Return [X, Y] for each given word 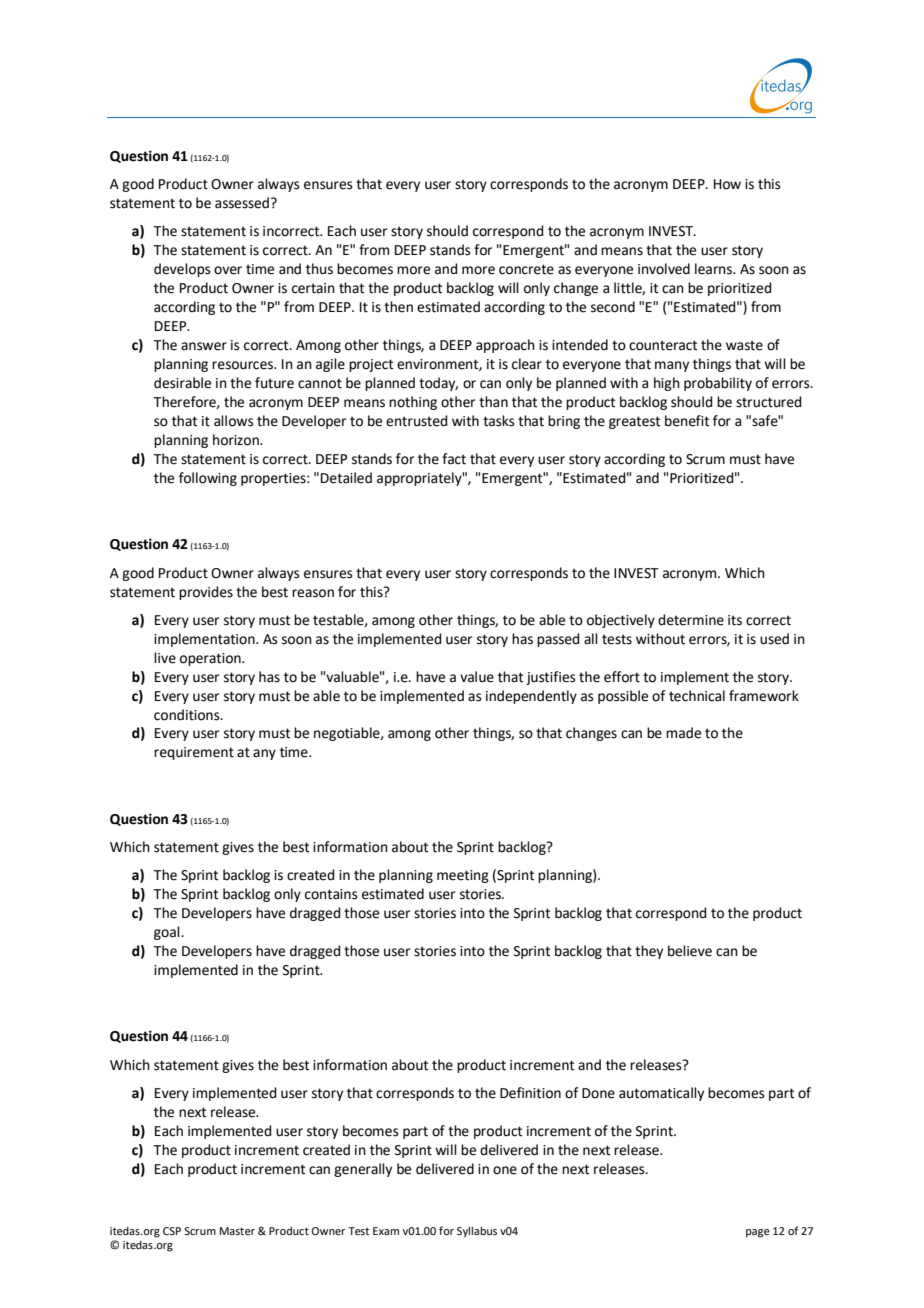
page [758, 1233]
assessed [242, 203]
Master [237, 1231]
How [727, 184]
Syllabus [477, 1232]
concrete [526, 269]
